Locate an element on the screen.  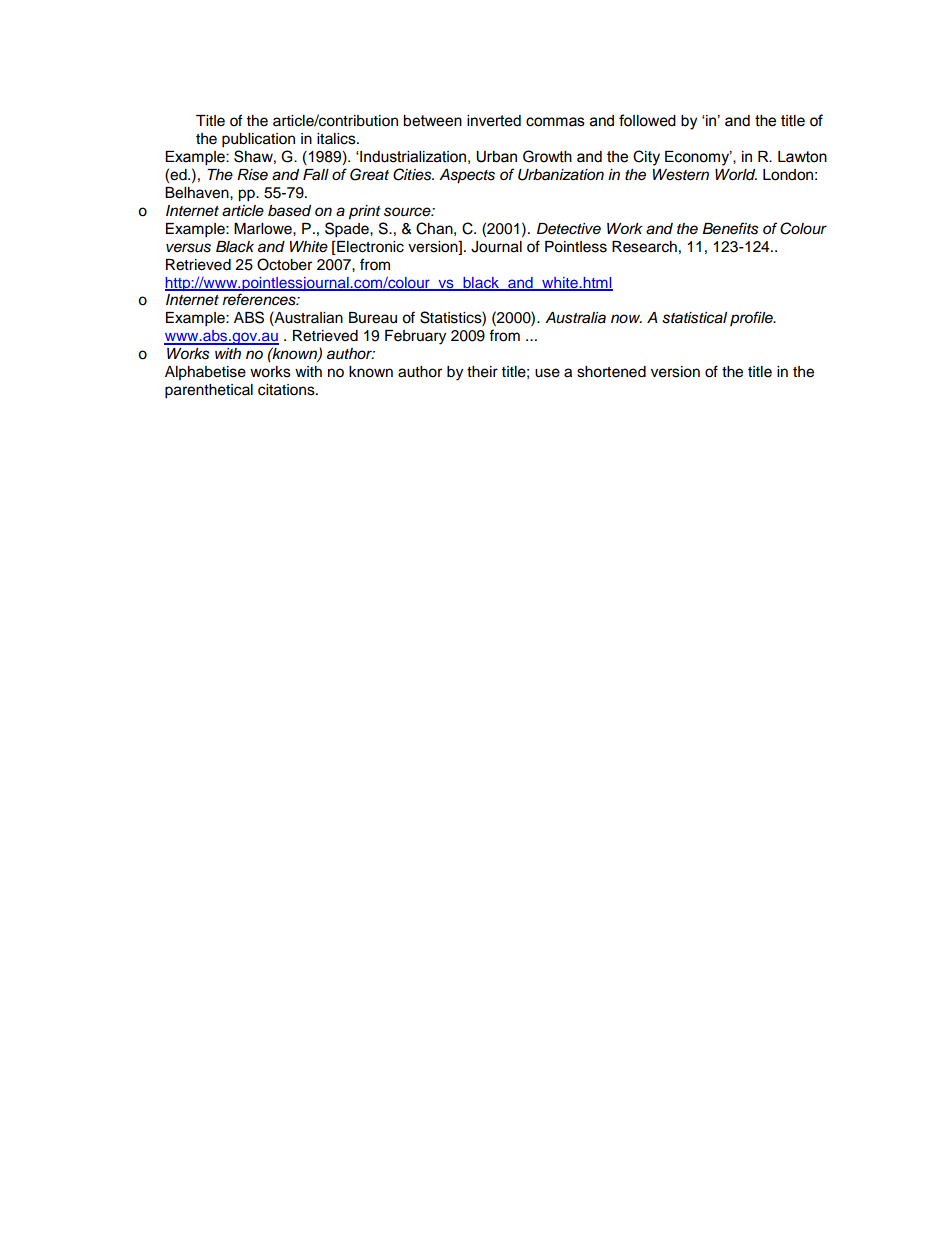
publication is located at coordinates (258, 140).
